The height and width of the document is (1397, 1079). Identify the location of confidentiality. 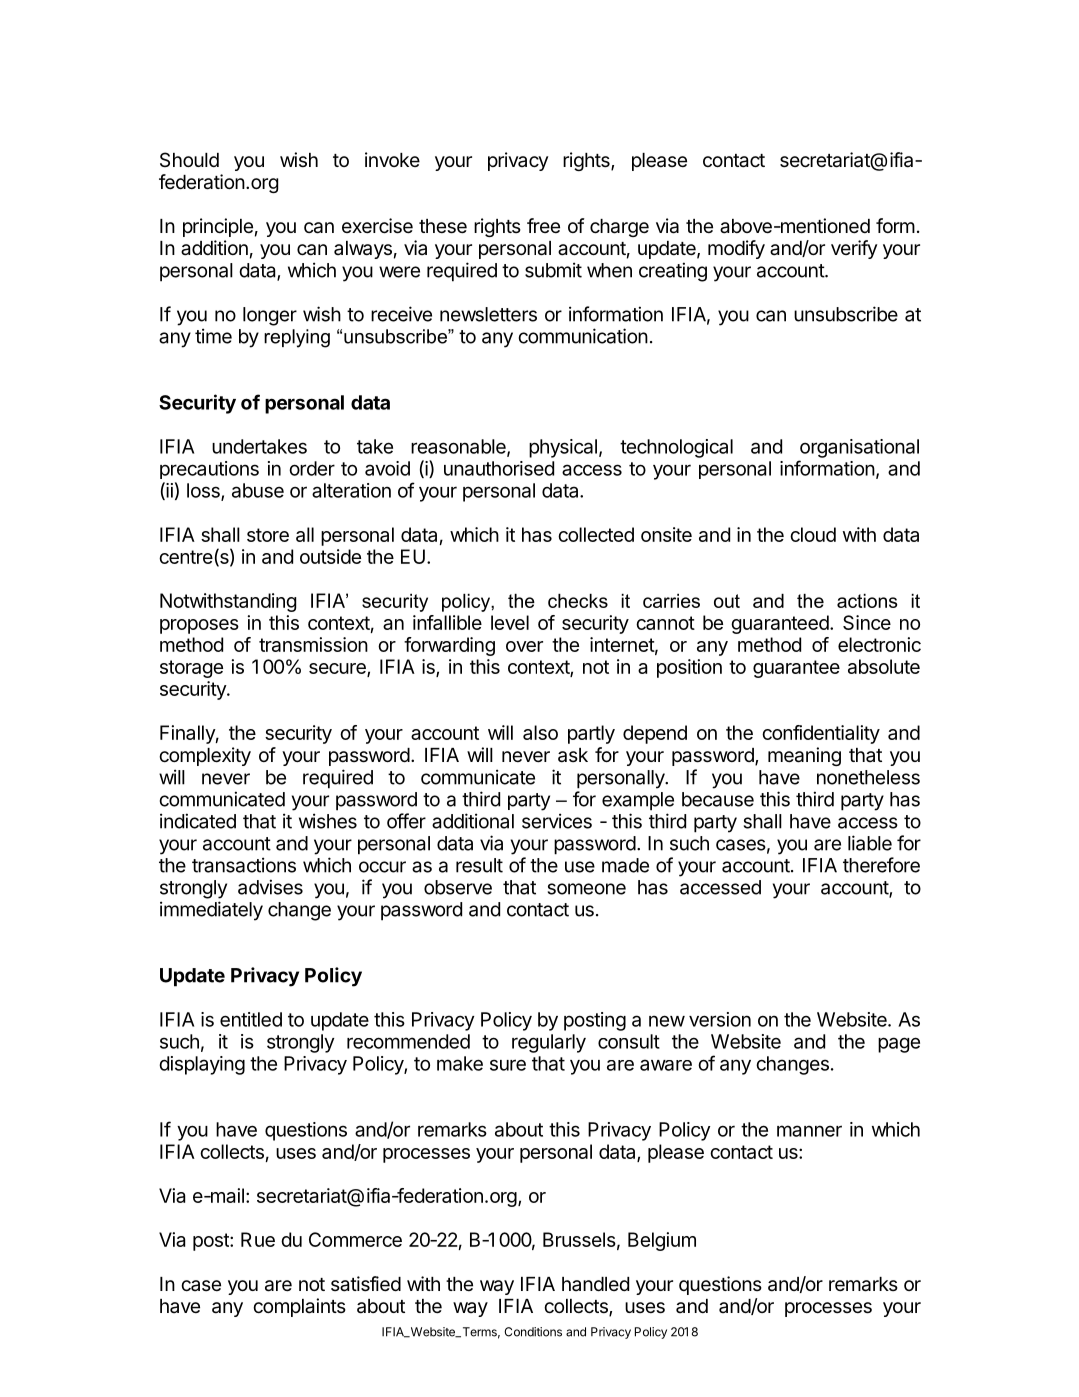
(821, 734).
